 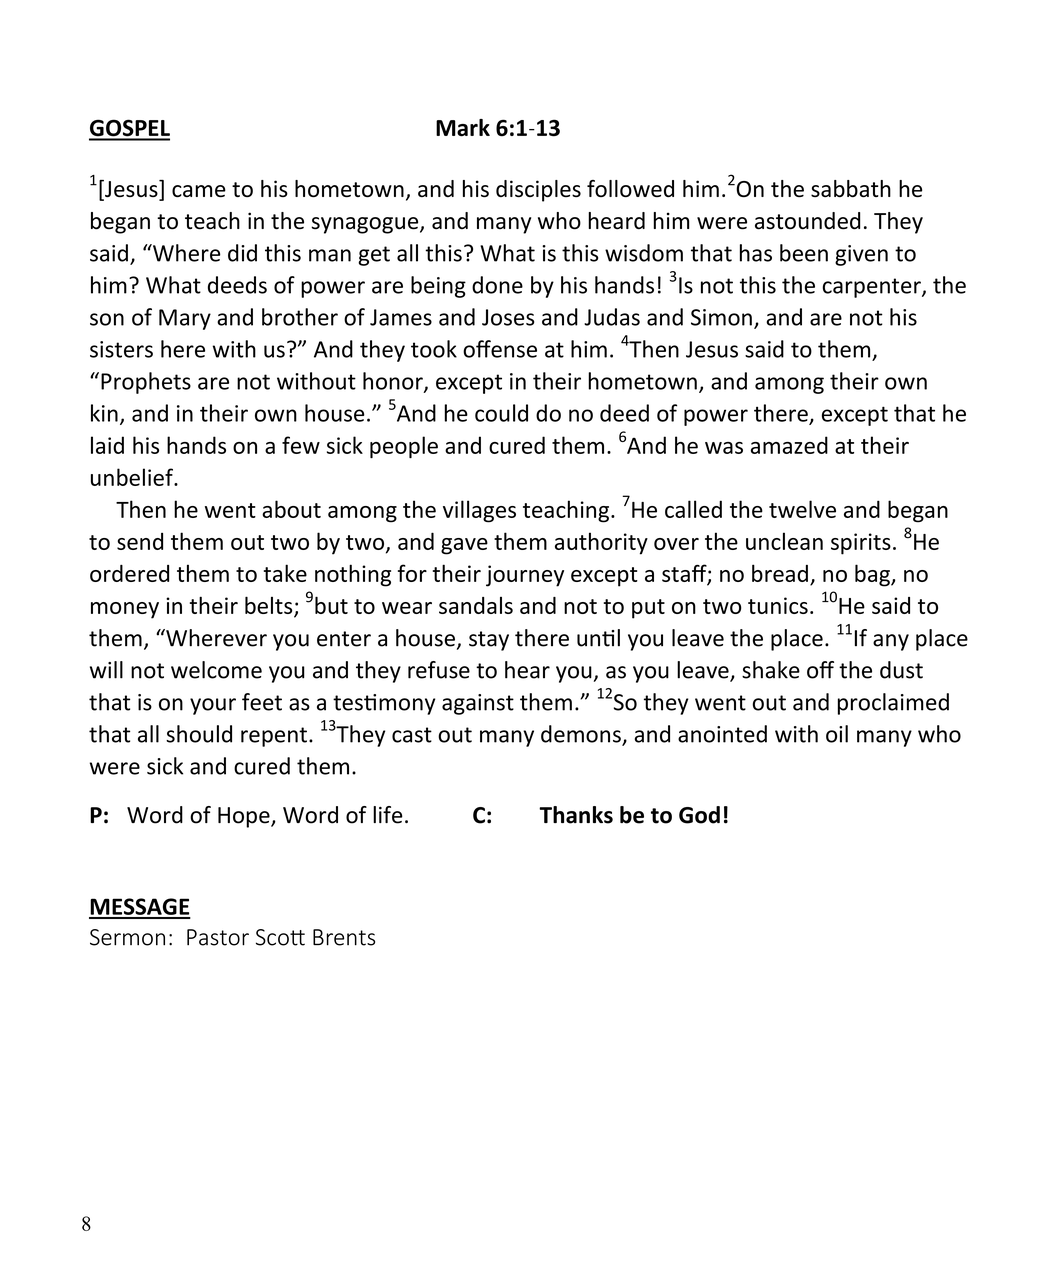 What do you see at coordinates (199, 191) in the page?
I see `came` at bounding box center [199, 191].
